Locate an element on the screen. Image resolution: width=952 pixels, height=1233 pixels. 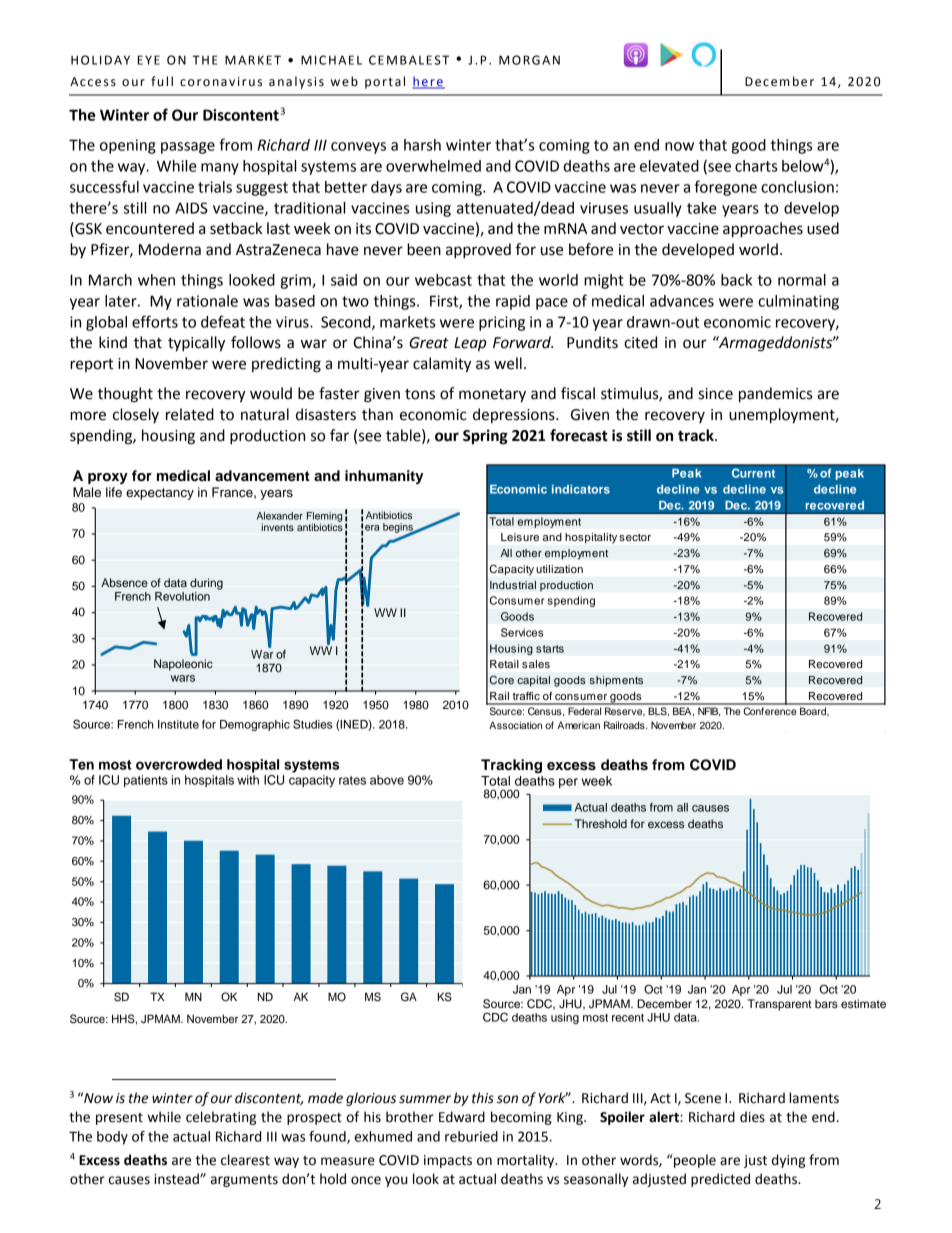
Services is located at coordinates (522, 632).
